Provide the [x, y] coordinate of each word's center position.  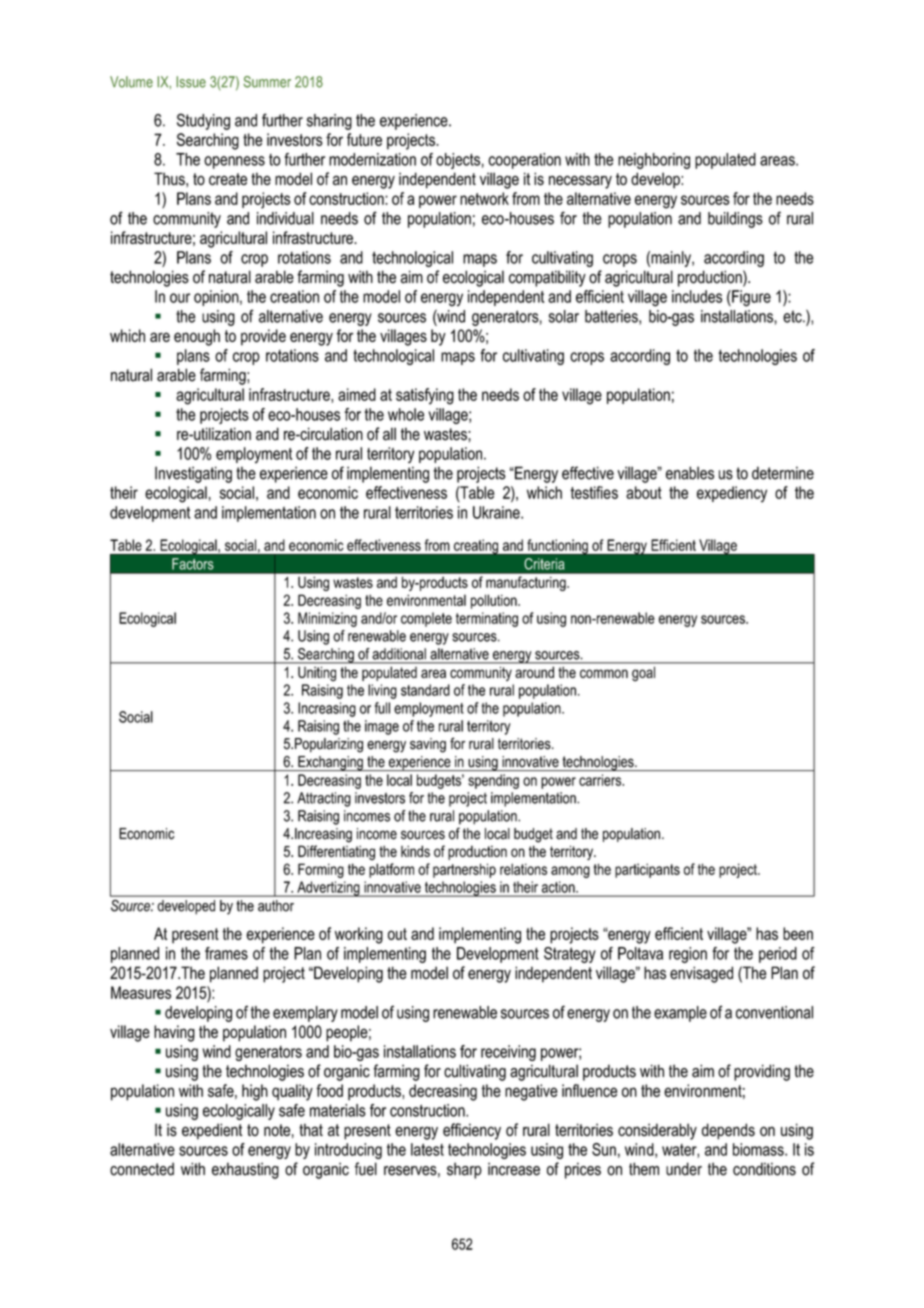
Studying [203, 121]
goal [643, 674]
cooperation [524, 161]
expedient [212, 1131]
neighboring [654, 161]
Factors [193, 564]
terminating [487, 619]
